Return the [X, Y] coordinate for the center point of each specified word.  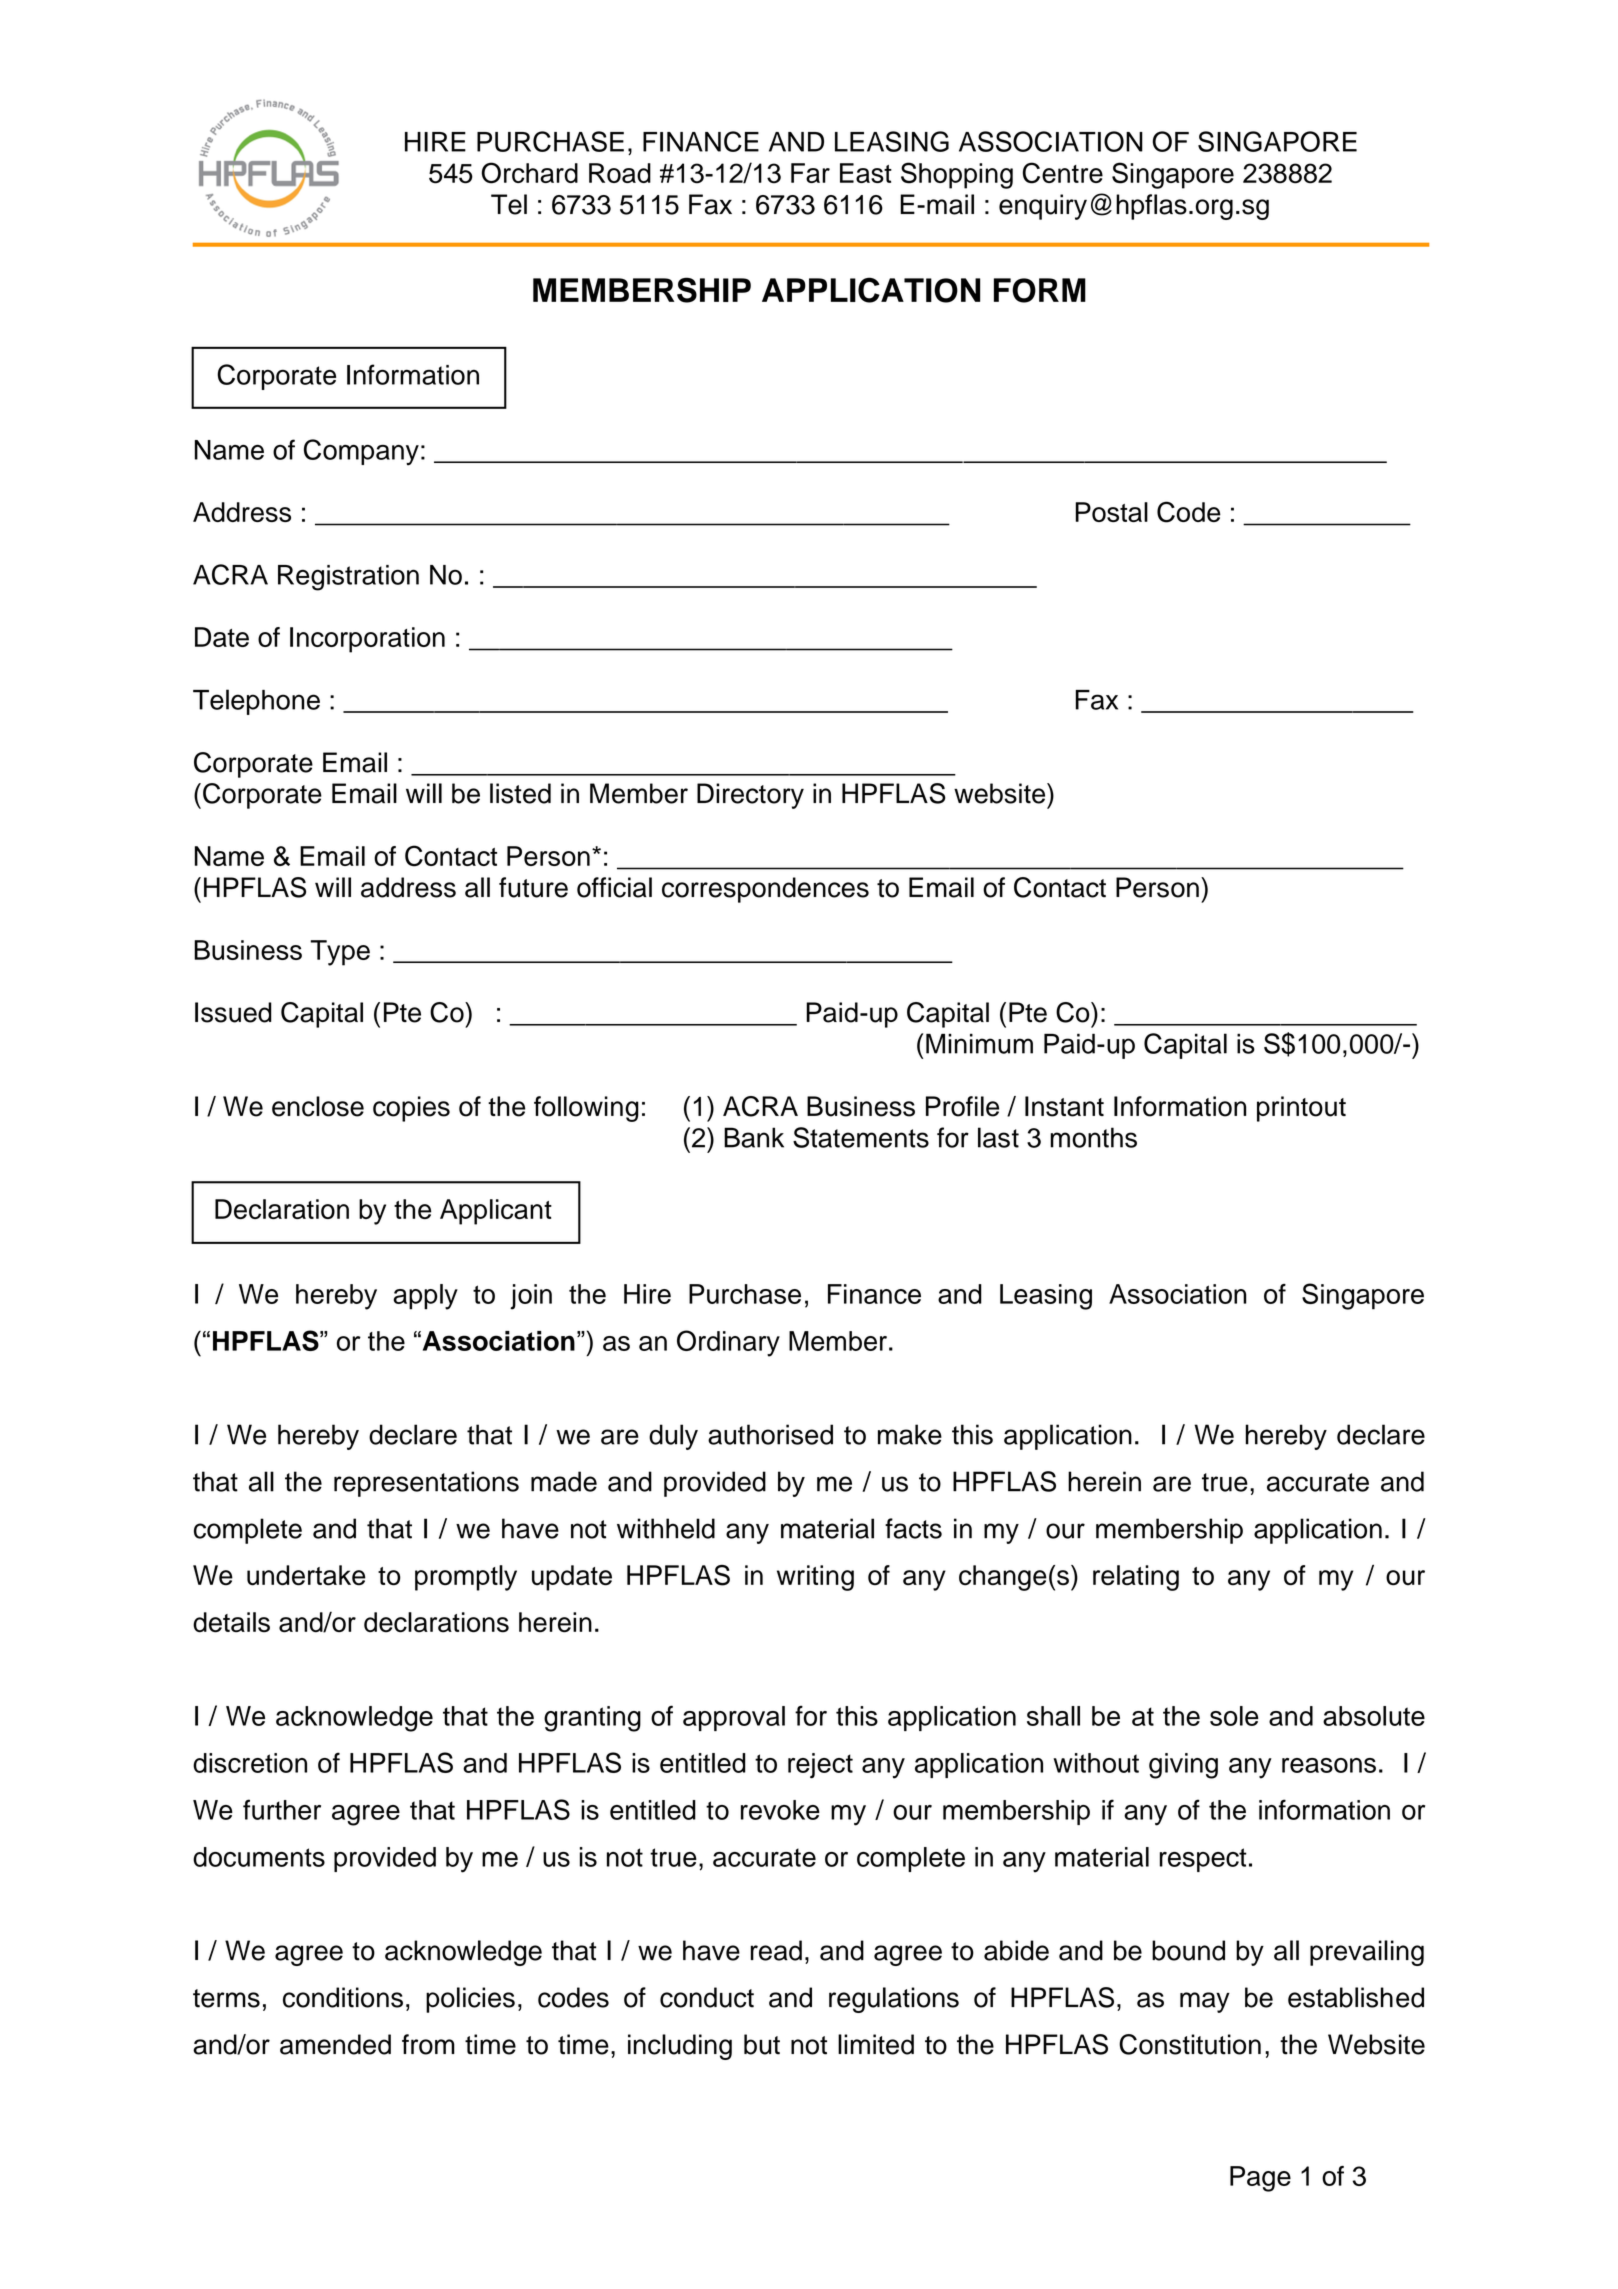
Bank [754, 1137]
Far [810, 173]
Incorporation [367, 640]
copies [411, 1109]
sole [1234, 1716]
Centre [1063, 173]
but [762, 2044]
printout [1301, 1109]
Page [1260, 2179]
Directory [750, 796]
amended [335, 2044]
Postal [1112, 512]
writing [815, 1578]
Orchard [530, 173]
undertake [306, 1575]
